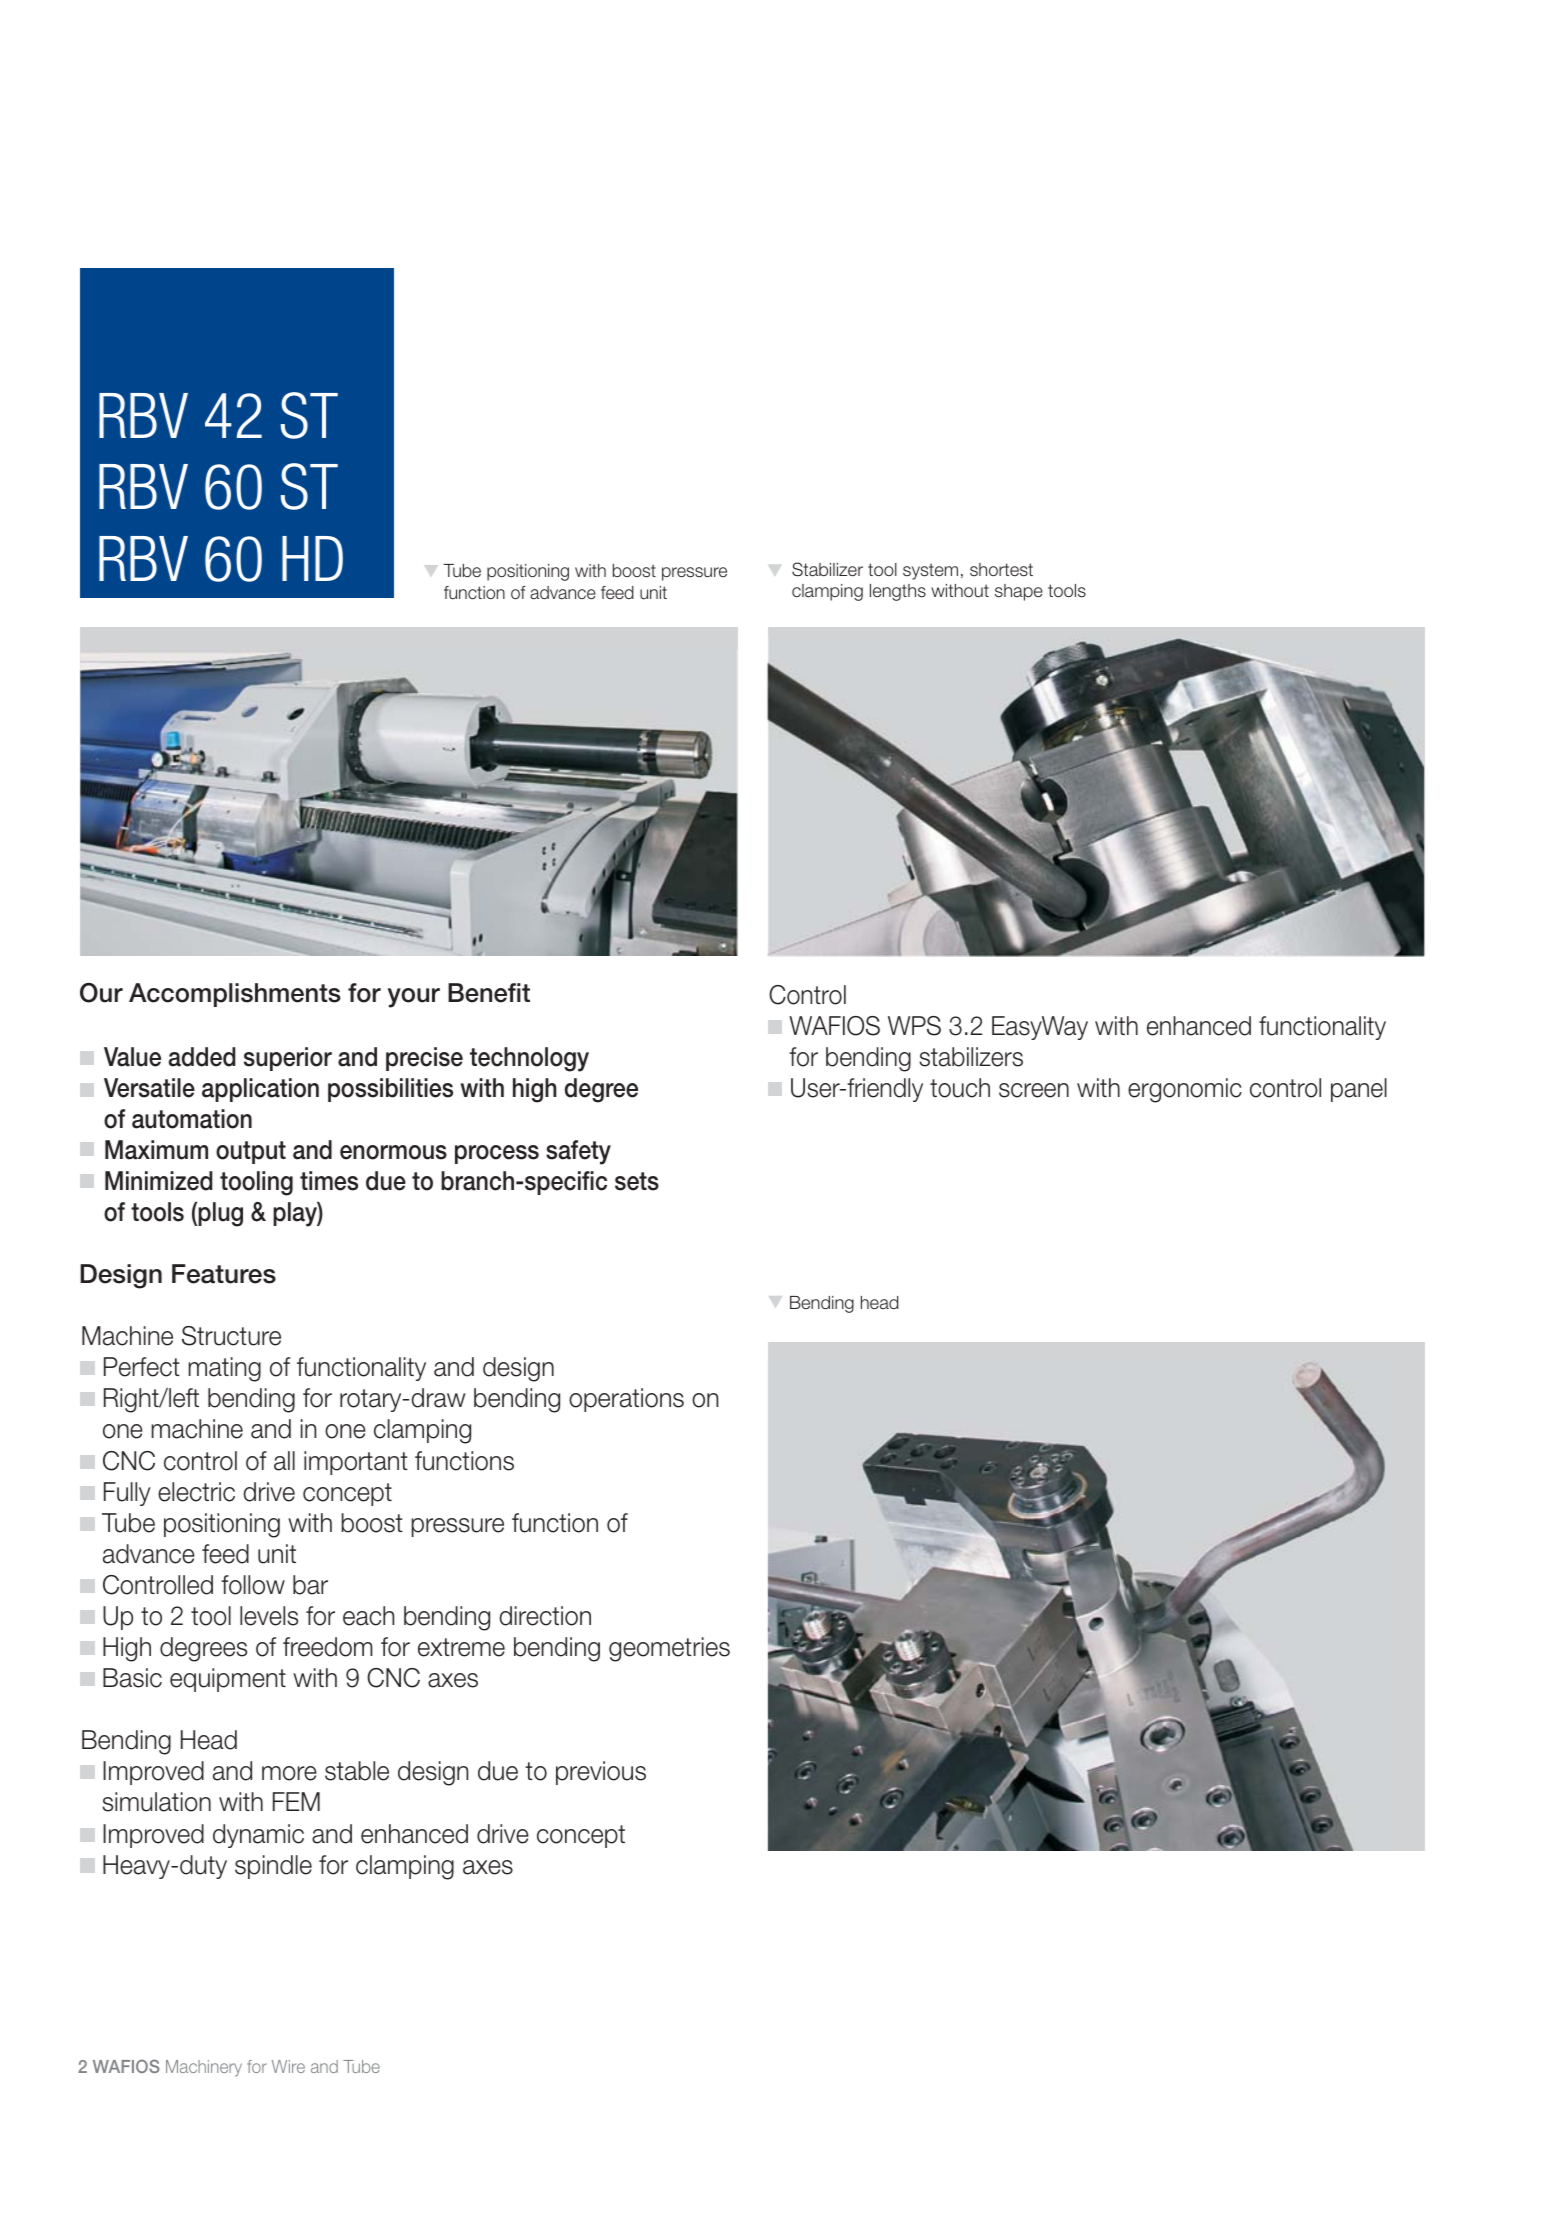 The image size is (1566, 2216). What do you see at coordinates (1019, 592) in the screenshot?
I see `shape` at bounding box center [1019, 592].
